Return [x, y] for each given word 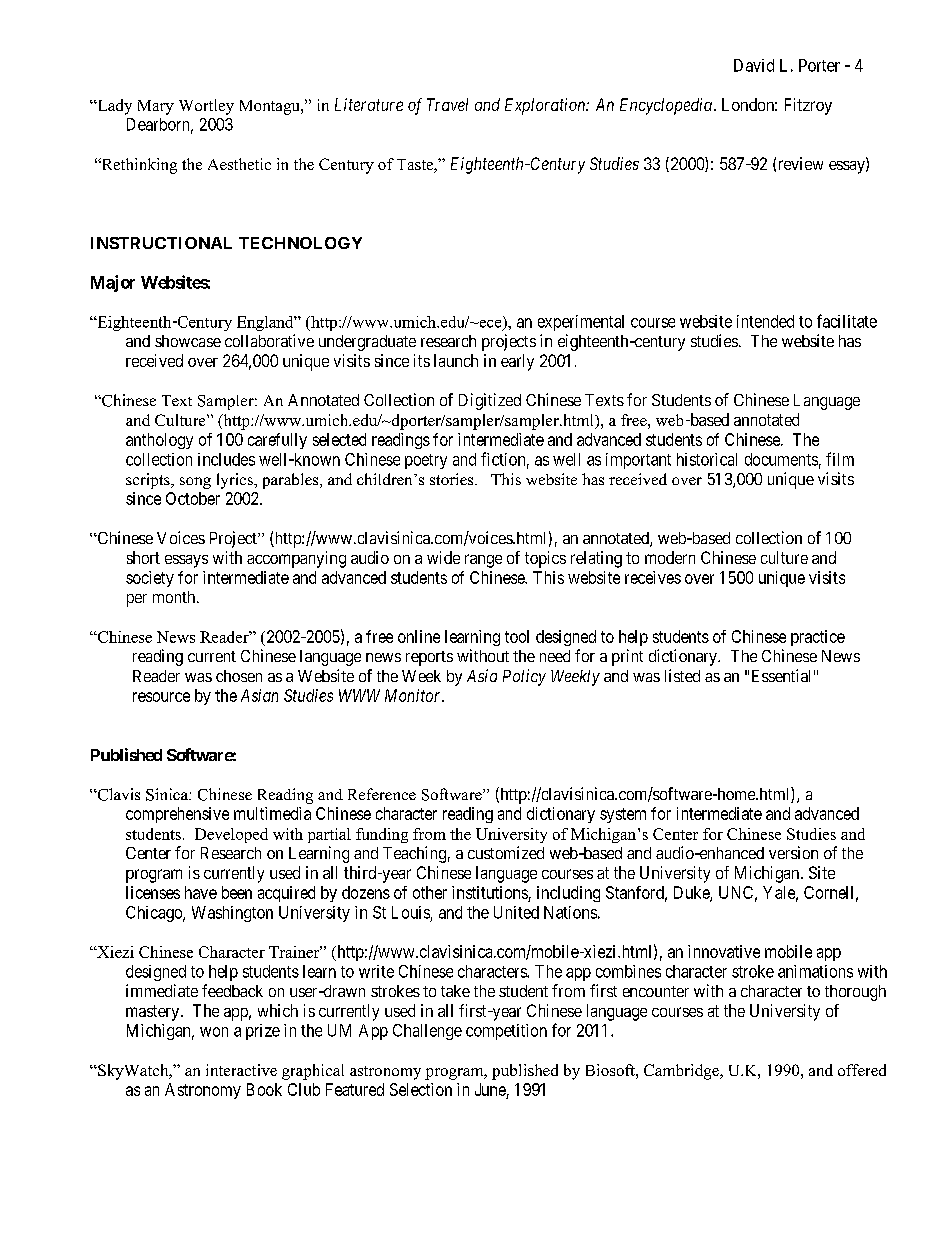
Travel [447, 104]
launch [456, 360]
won [214, 1032]
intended [765, 321]
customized [506, 852]
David [754, 65]
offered [862, 1070]
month [175, 597]
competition [506, 1032]
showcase [188, 341]
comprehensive [177, 815]
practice [818, 638]
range [483, 561]
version [793, 852]
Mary [156, 107]
